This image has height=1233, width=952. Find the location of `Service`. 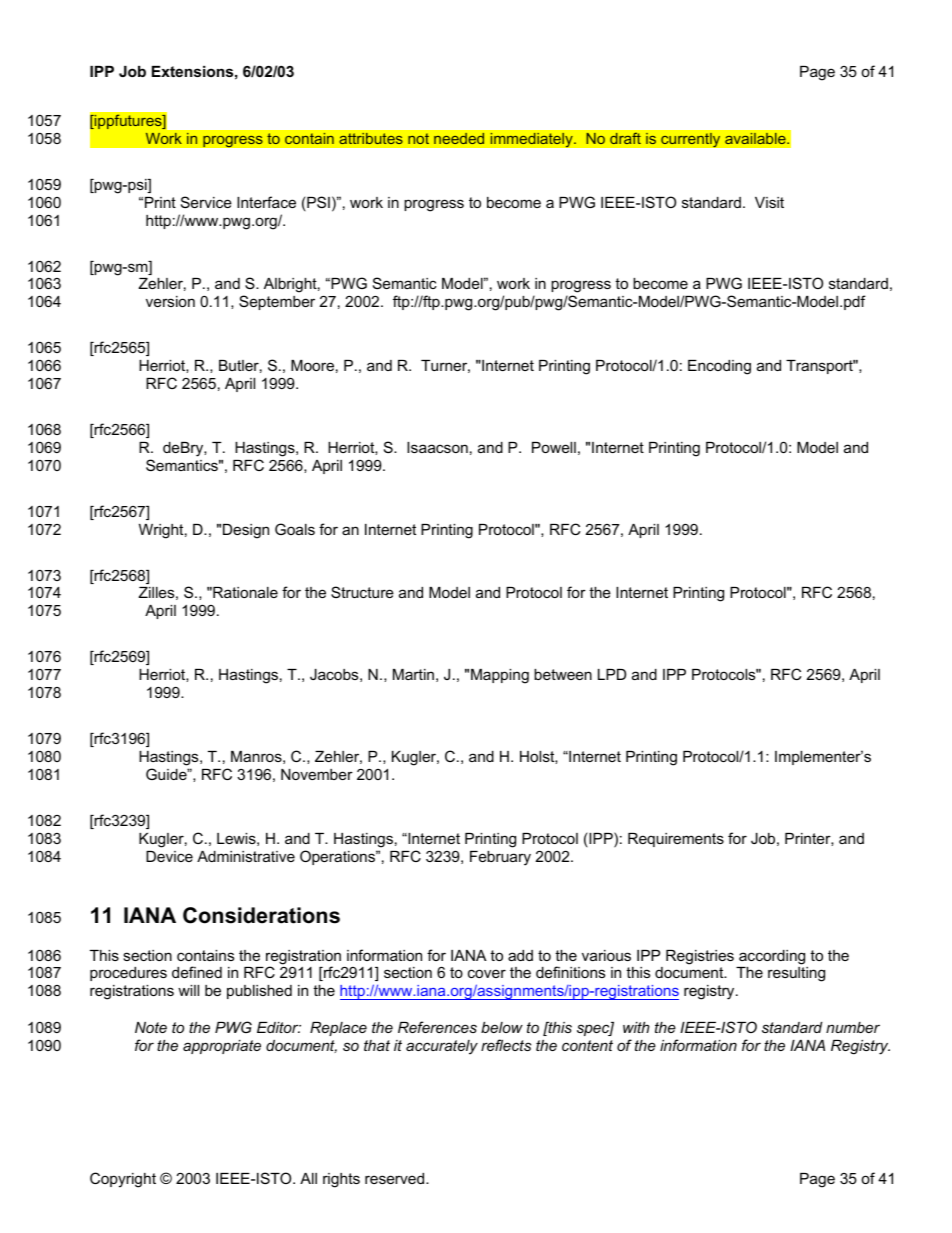

Service is located at coordinates (206, 202).
